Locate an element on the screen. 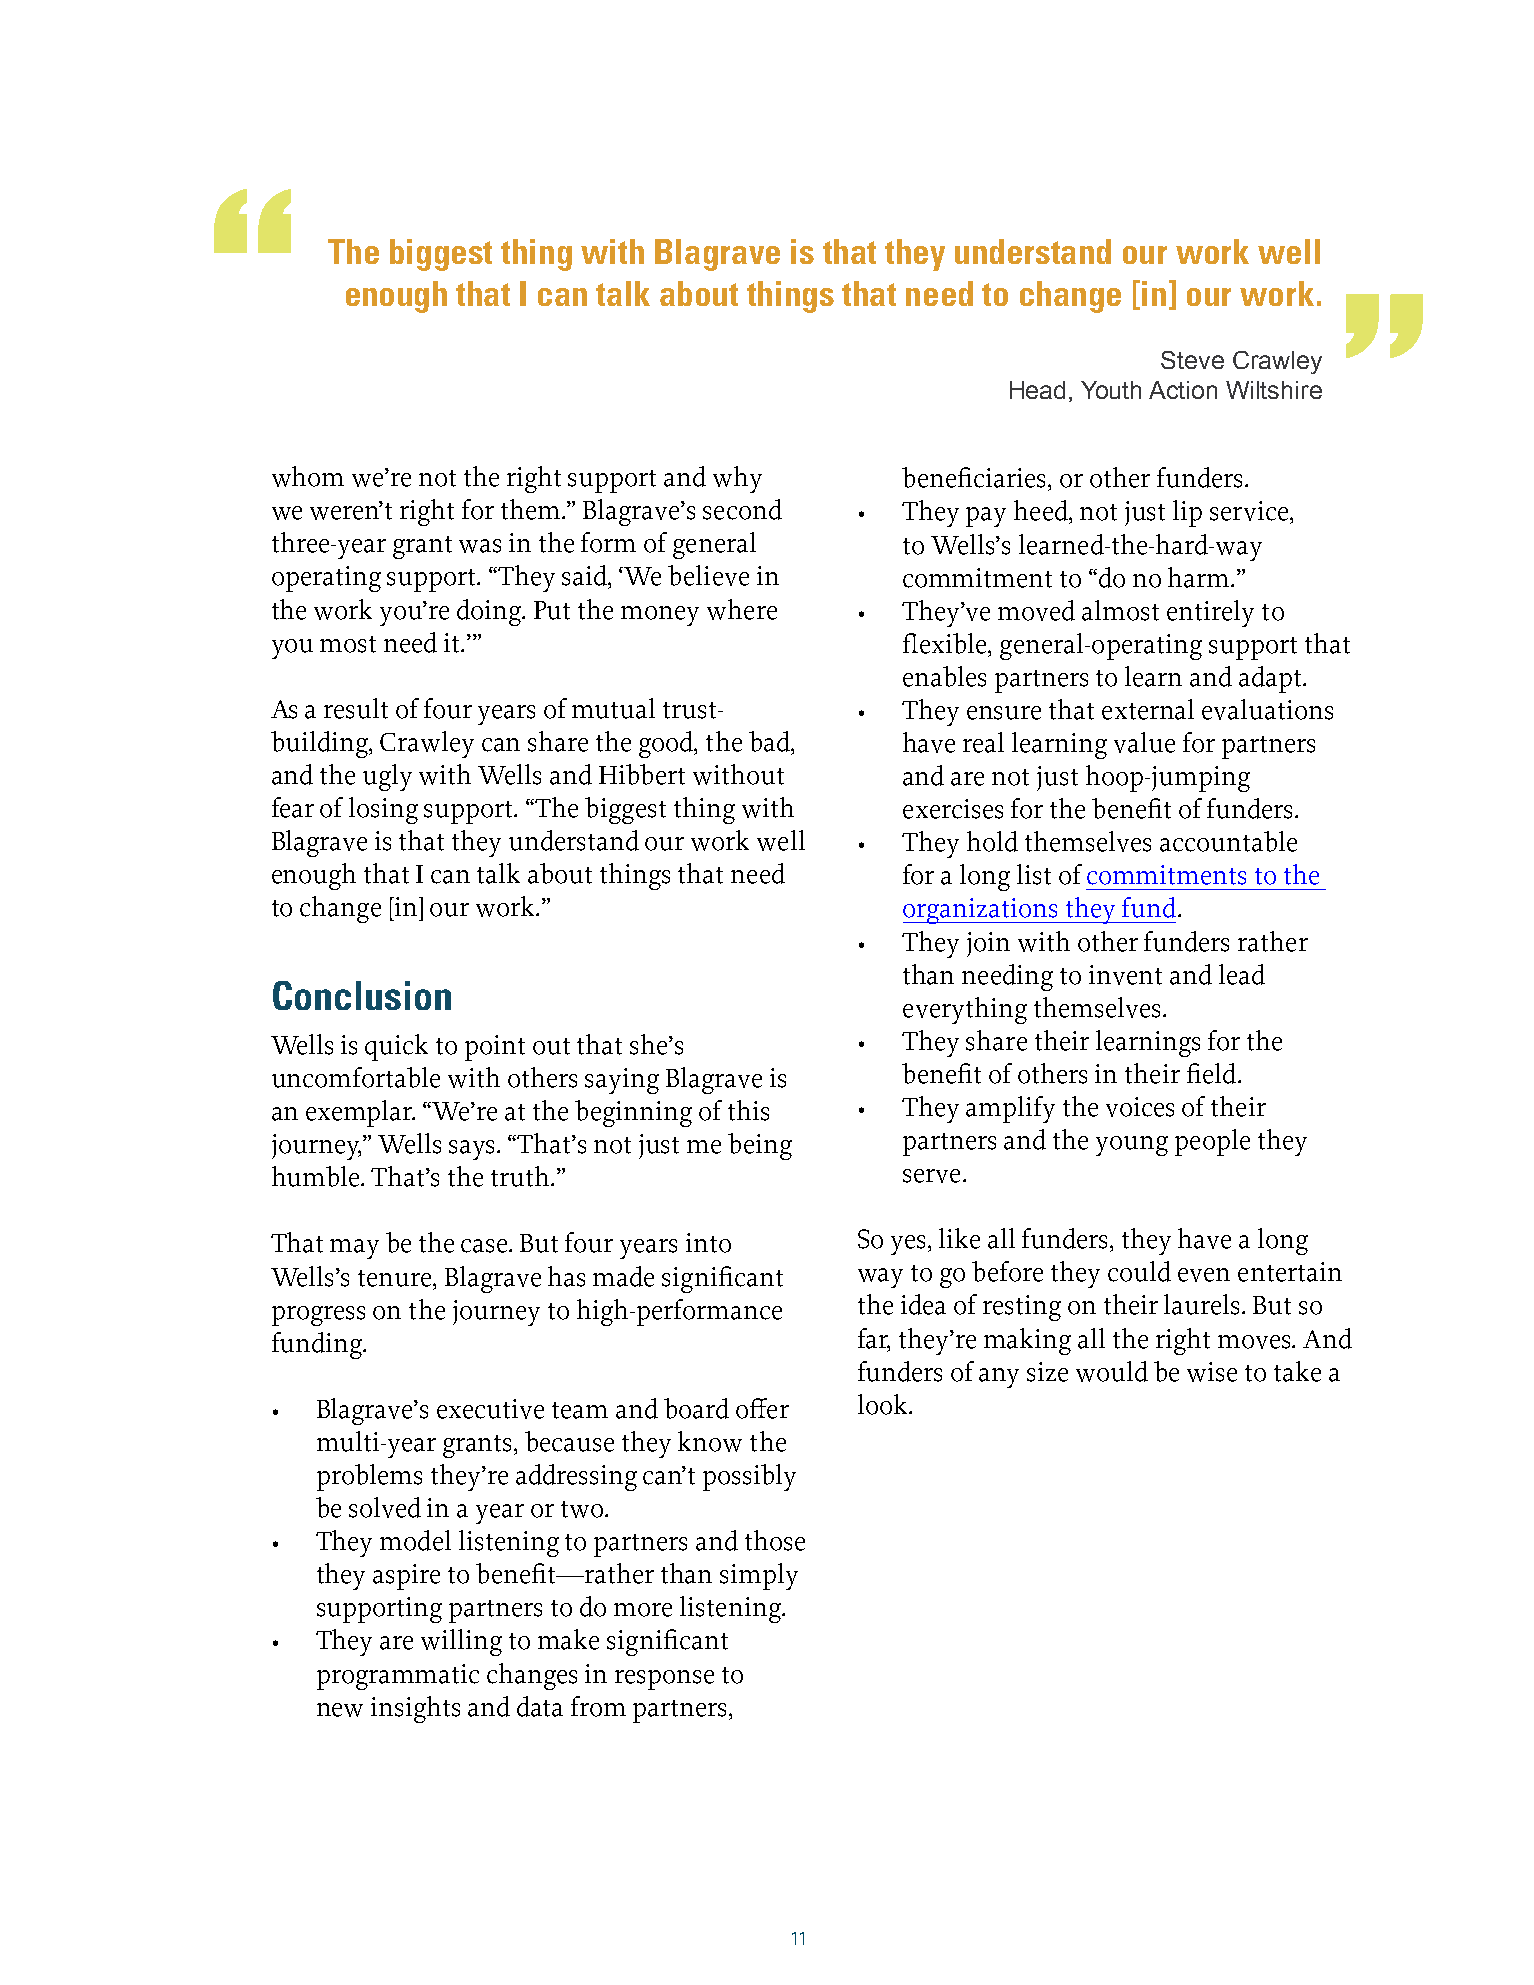 Image resolution: width=1534 pixels, height=1985 pixels. losing is located at coordinates (383, 810).
